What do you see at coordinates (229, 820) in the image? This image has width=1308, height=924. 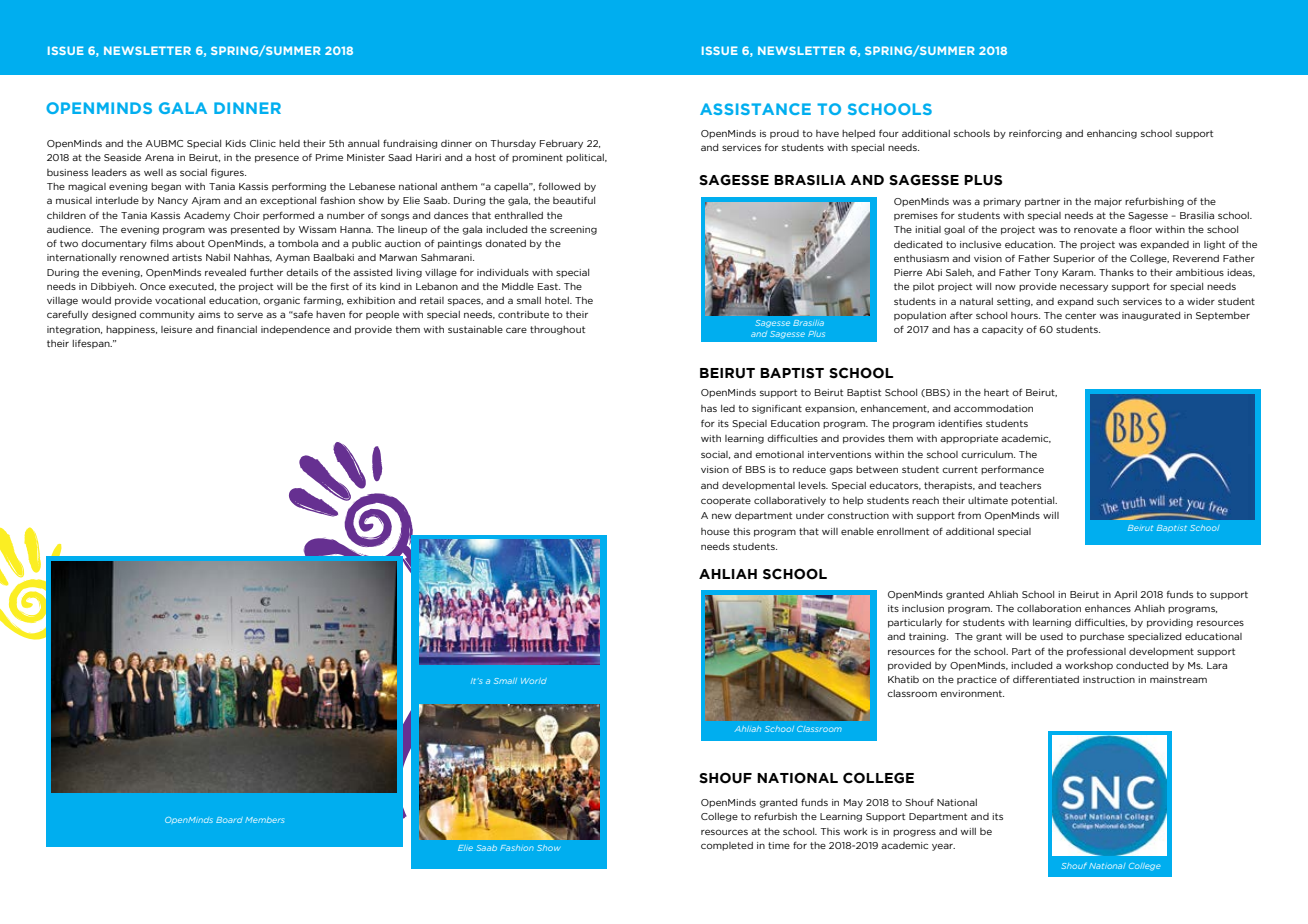 I see `Board` at bounding box center [229, 820].
